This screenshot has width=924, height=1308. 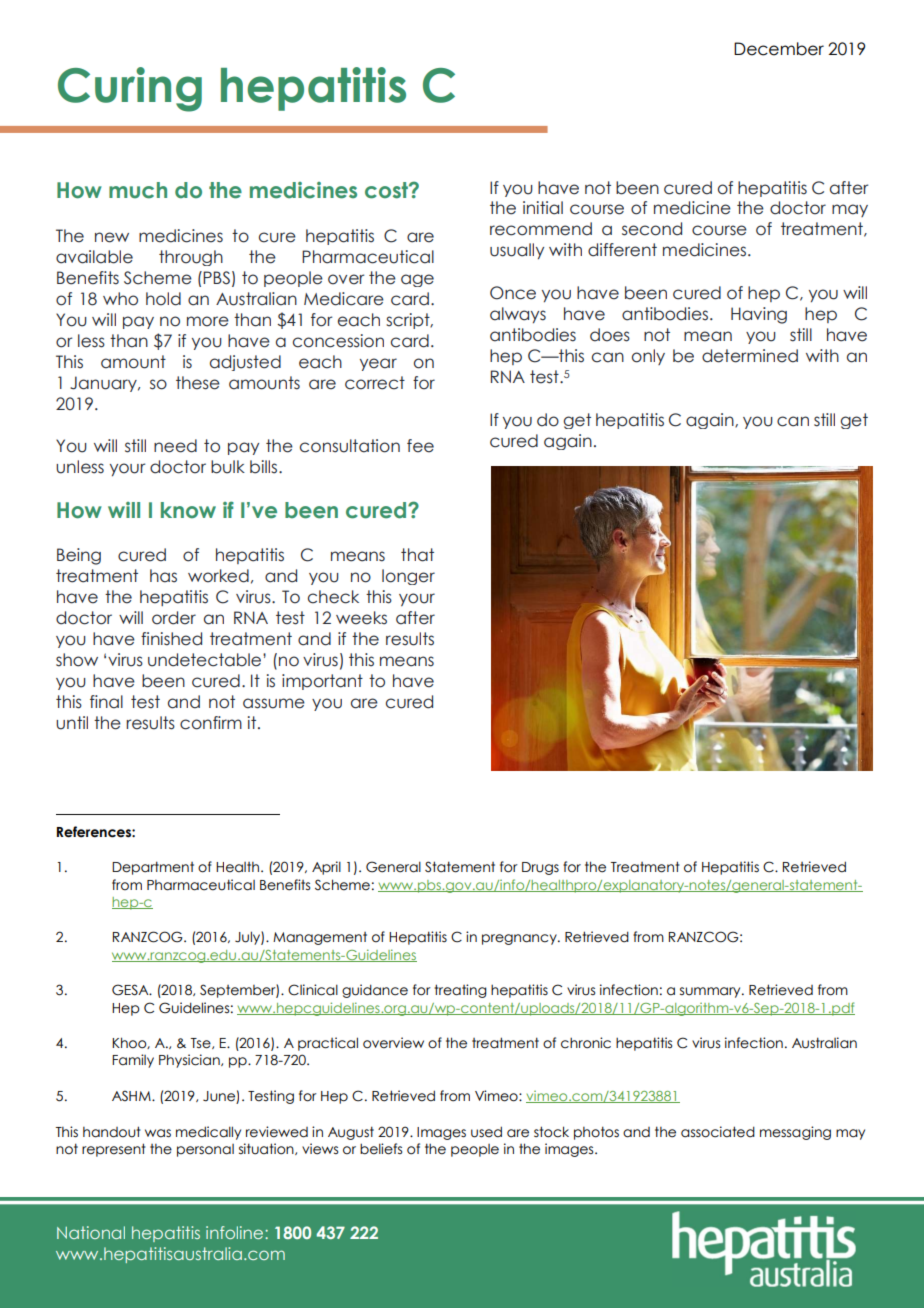 I want to click on associated, so click(x=718, y=1132).
